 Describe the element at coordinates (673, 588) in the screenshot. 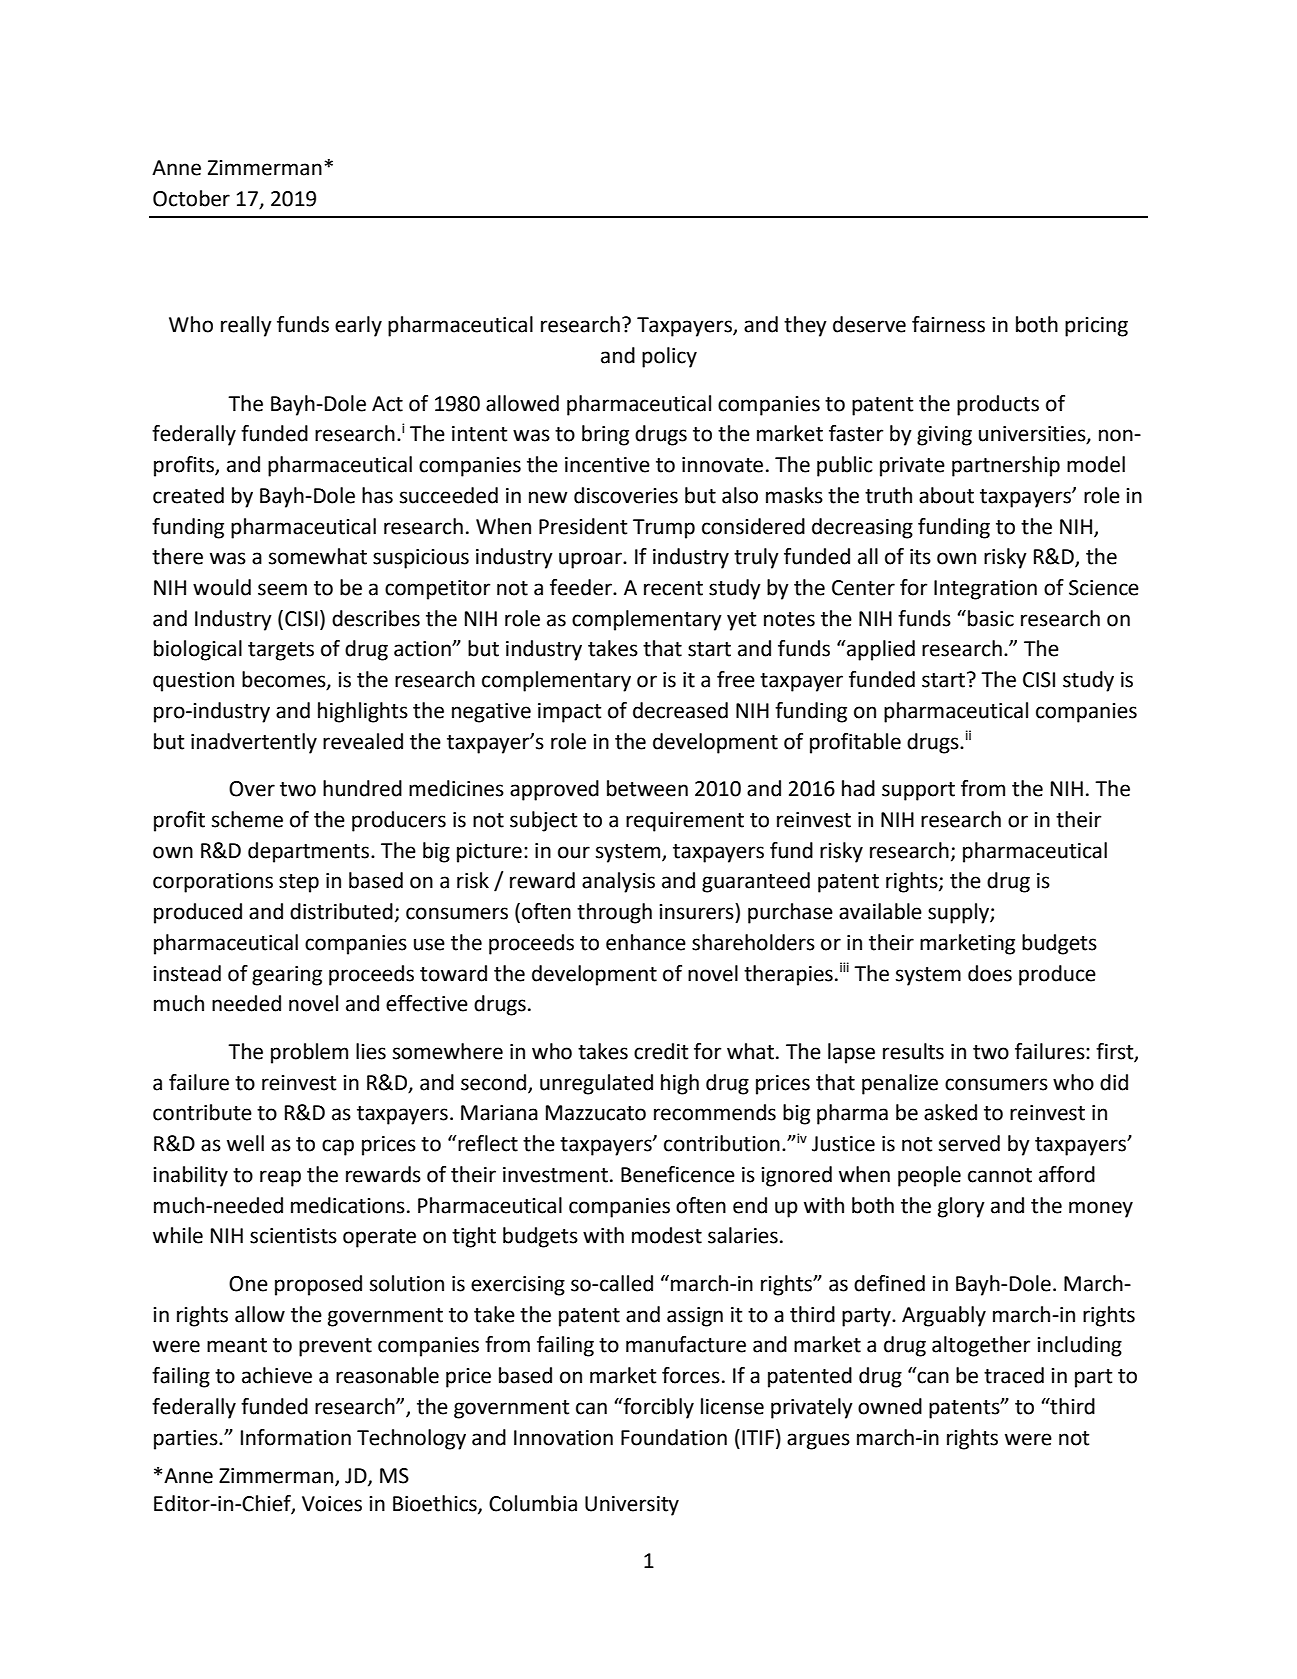

I see `recent` at that location.
